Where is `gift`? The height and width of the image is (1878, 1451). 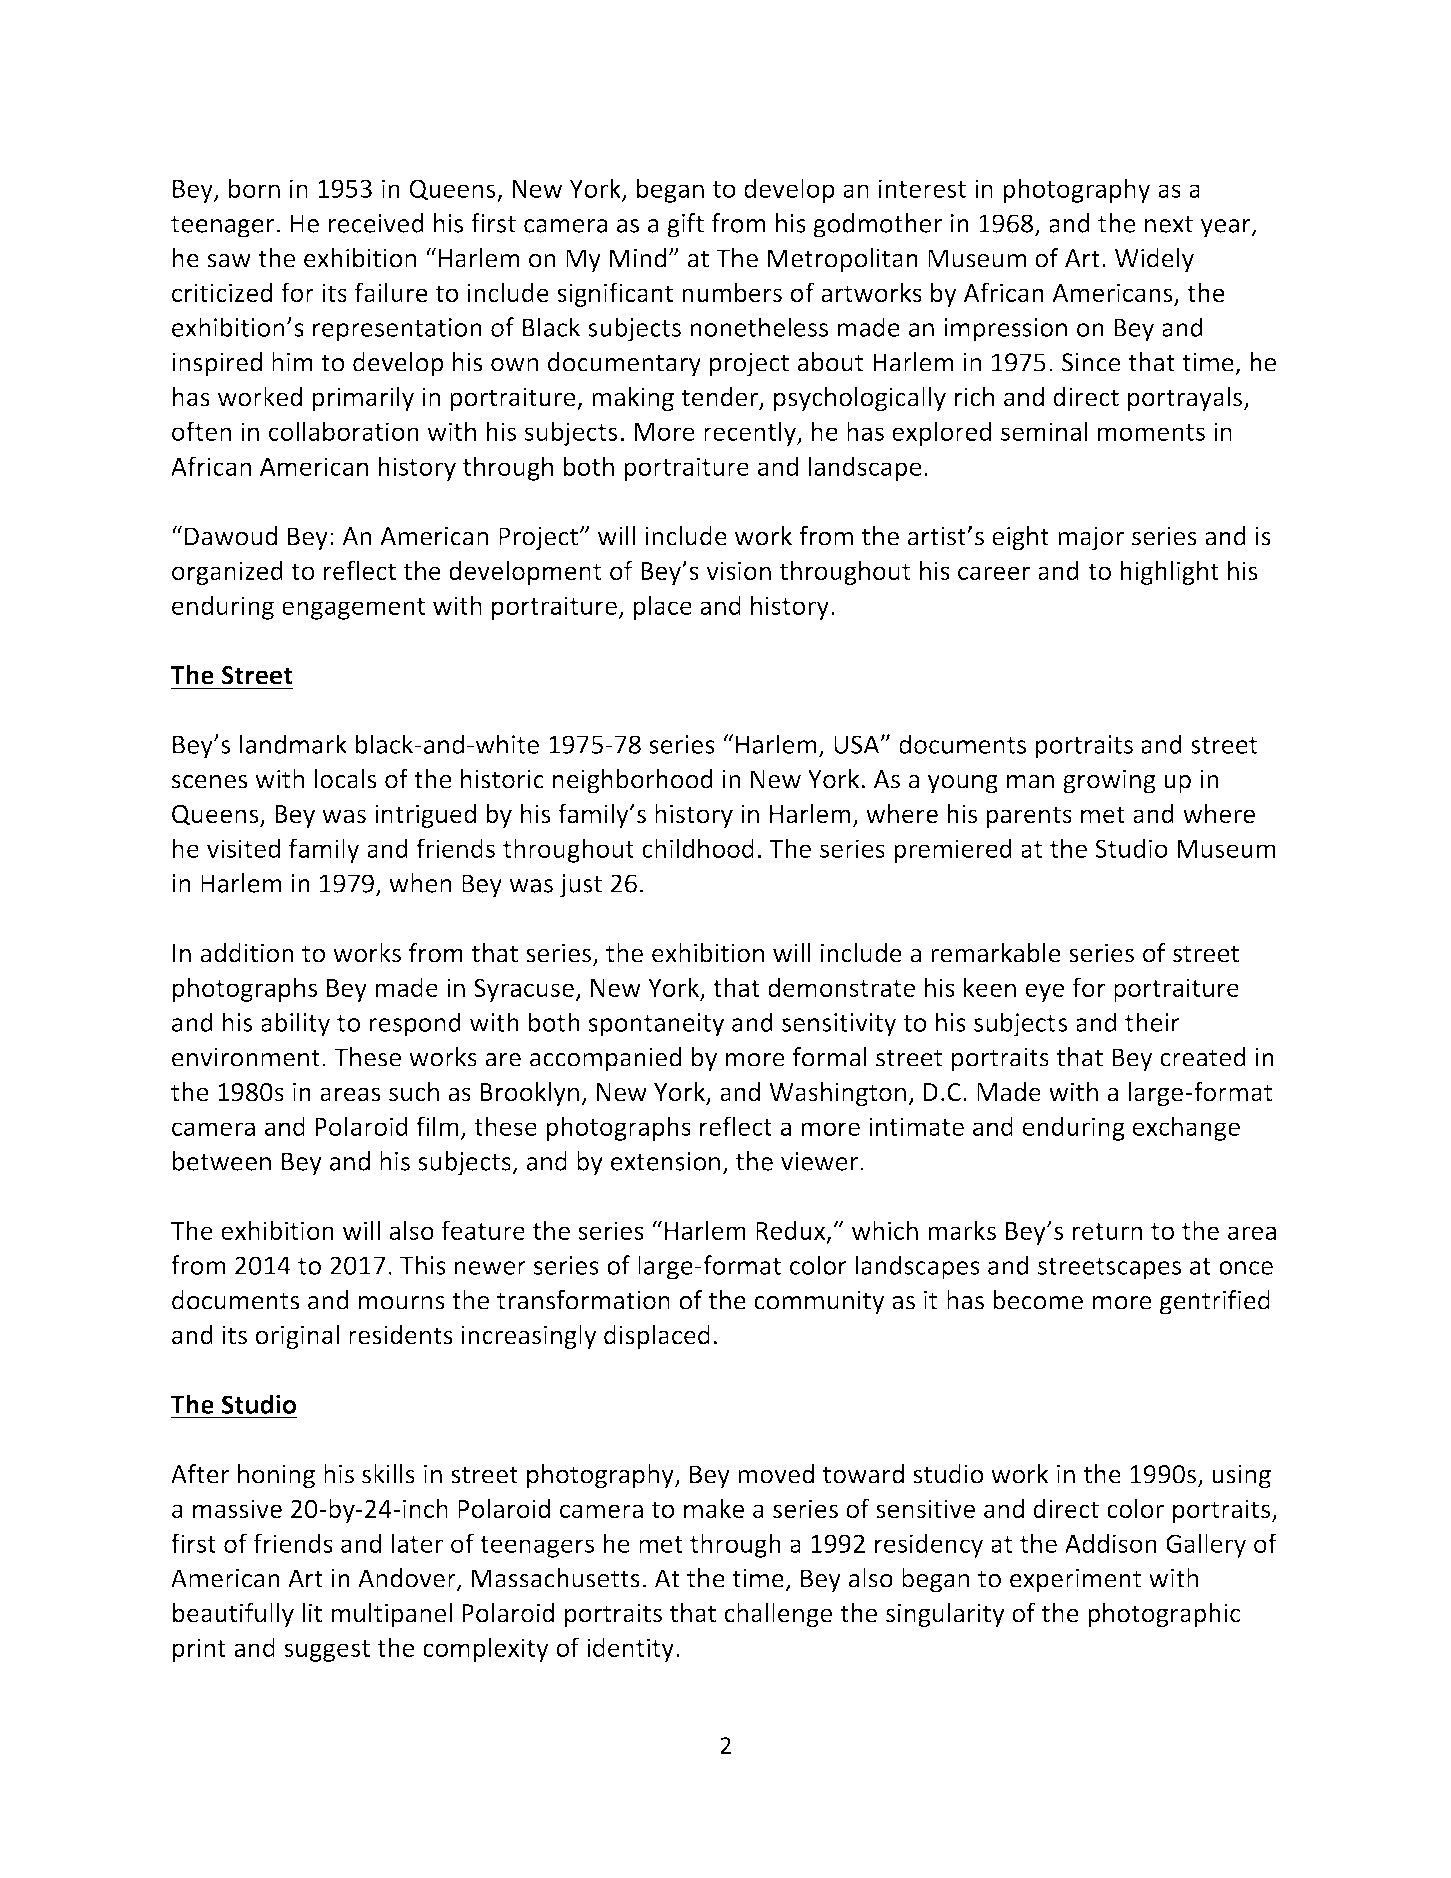
gift is located at coordinates (685, 225).
